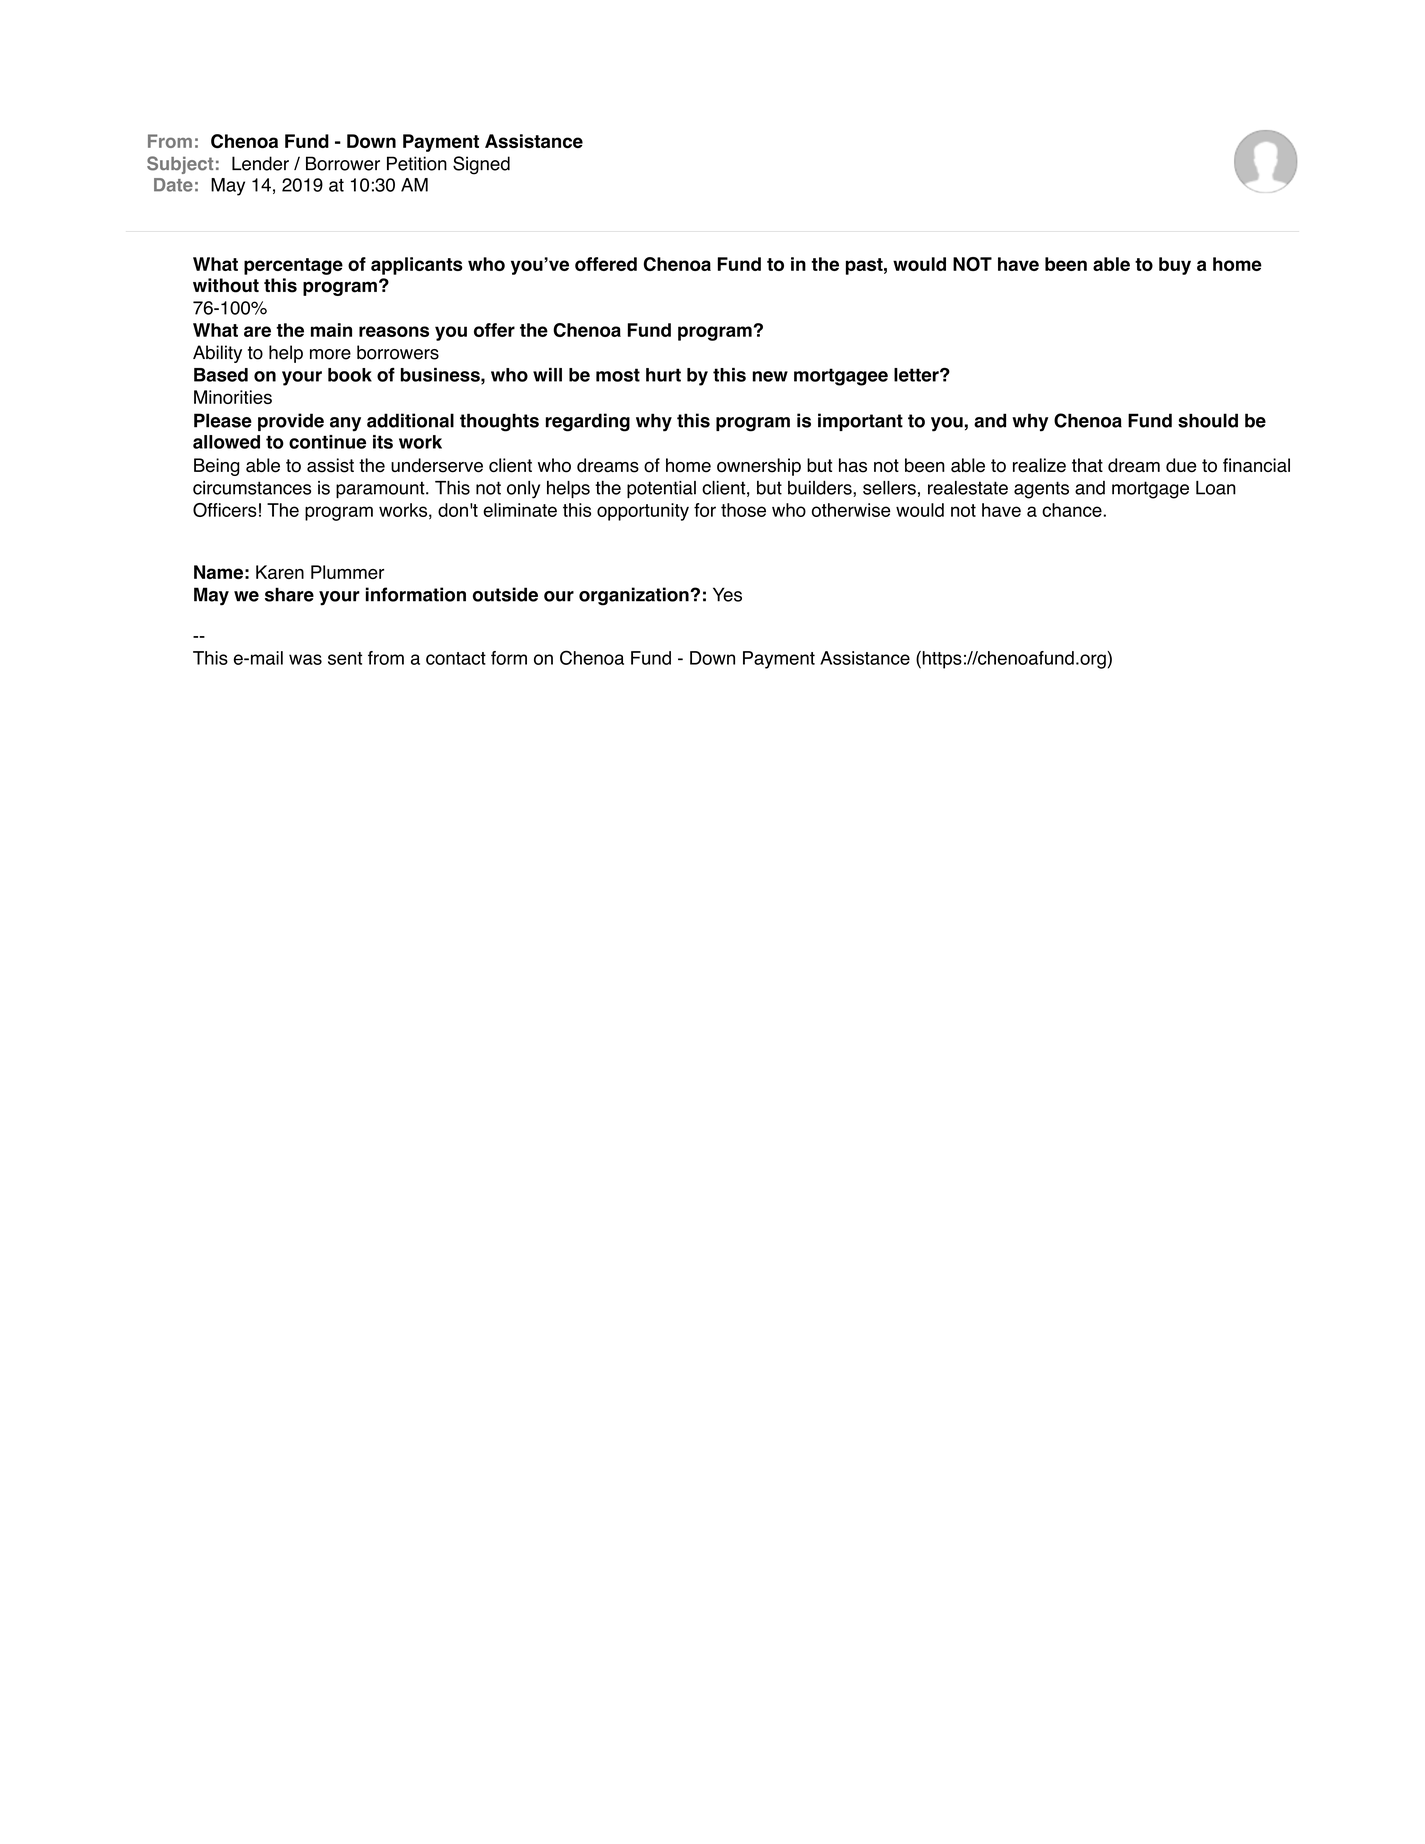 Image resolution: width=1425 pixels, height=1844 pixels. I want to click on regarding, so click(588, 422).
